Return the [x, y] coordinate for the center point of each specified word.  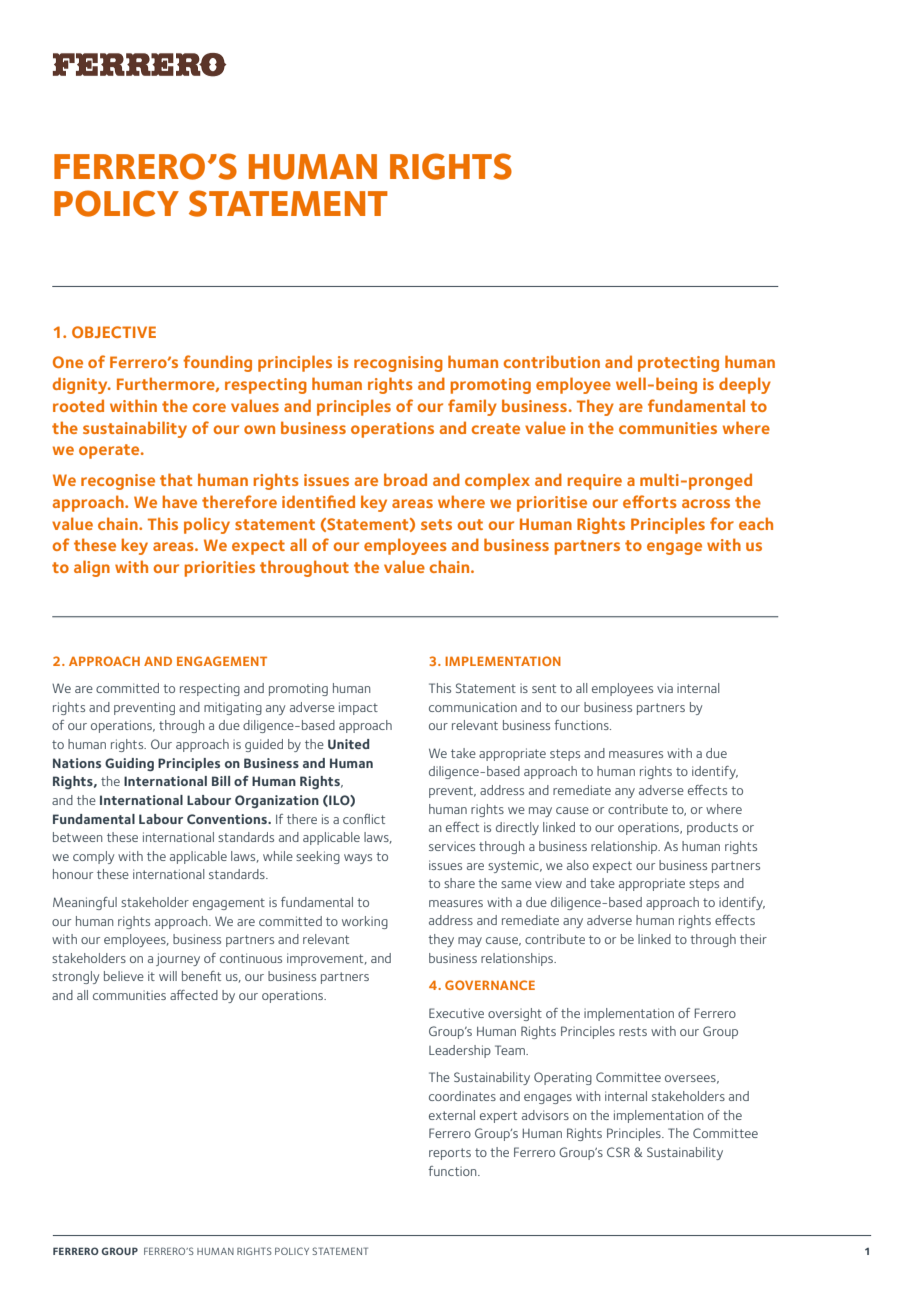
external [452, 1115]
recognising [398, 364]
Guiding [129, 764]
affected [194, 995]
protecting [678, 364]
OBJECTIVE [114, 332]
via [665, 688]
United [348, 744]
